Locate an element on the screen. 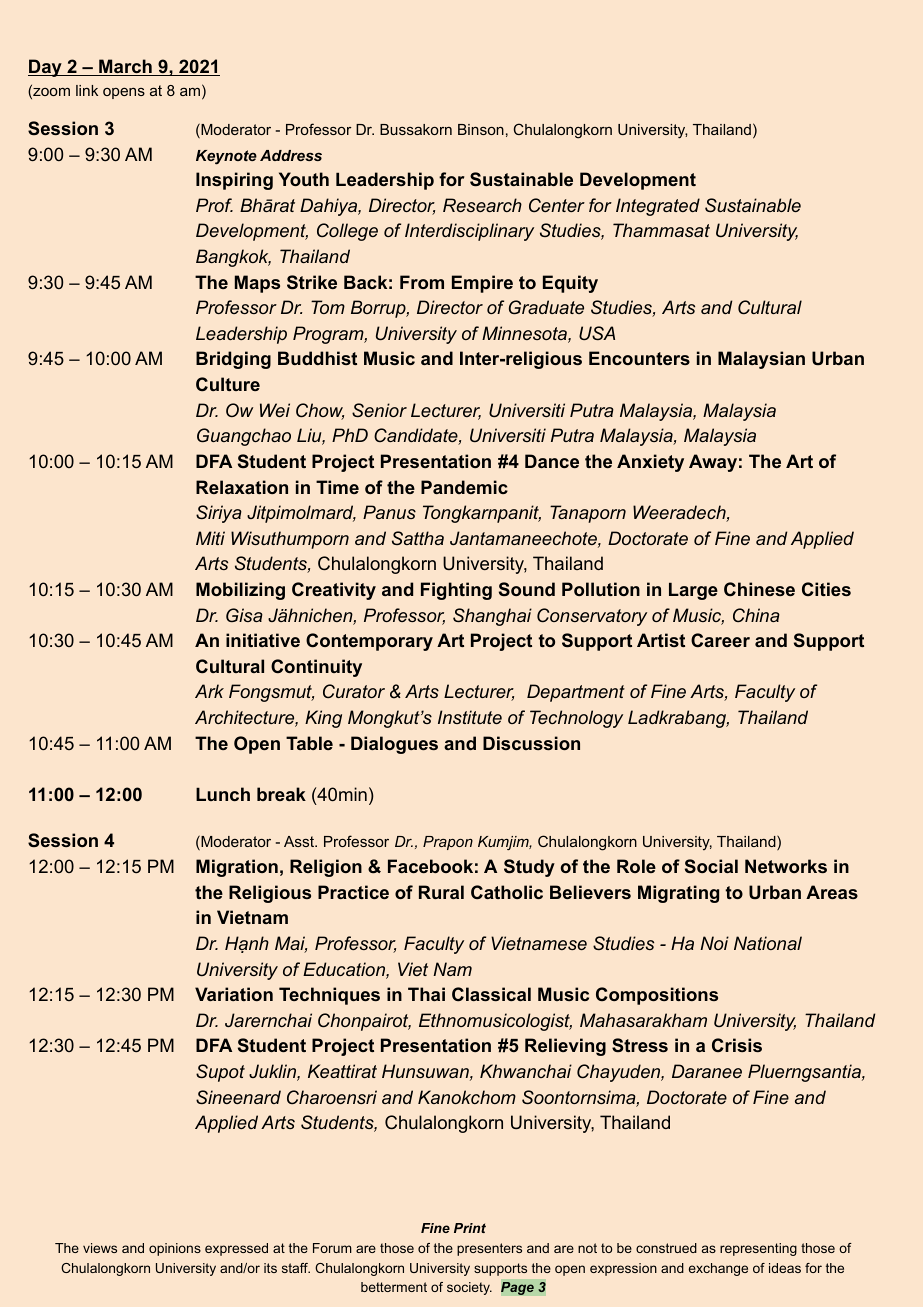 This screenshot has width=924, height=1307. March is located at coordinates (125, 67).
